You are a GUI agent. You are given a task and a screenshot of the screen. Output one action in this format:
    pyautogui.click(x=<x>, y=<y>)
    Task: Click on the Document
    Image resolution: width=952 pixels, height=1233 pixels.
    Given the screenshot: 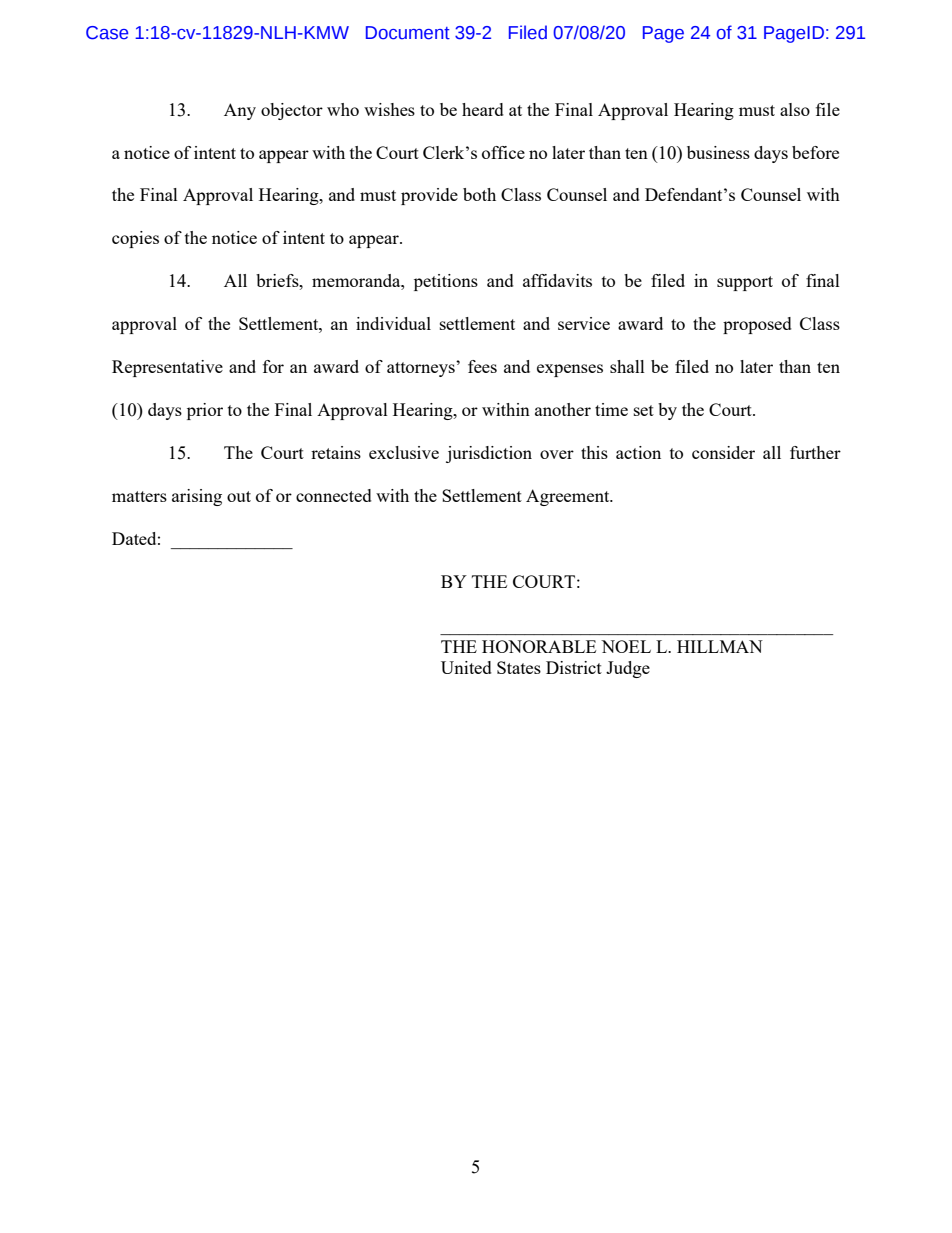 What is the action you would take?
    pyautogui.click(x=408, y=33)
